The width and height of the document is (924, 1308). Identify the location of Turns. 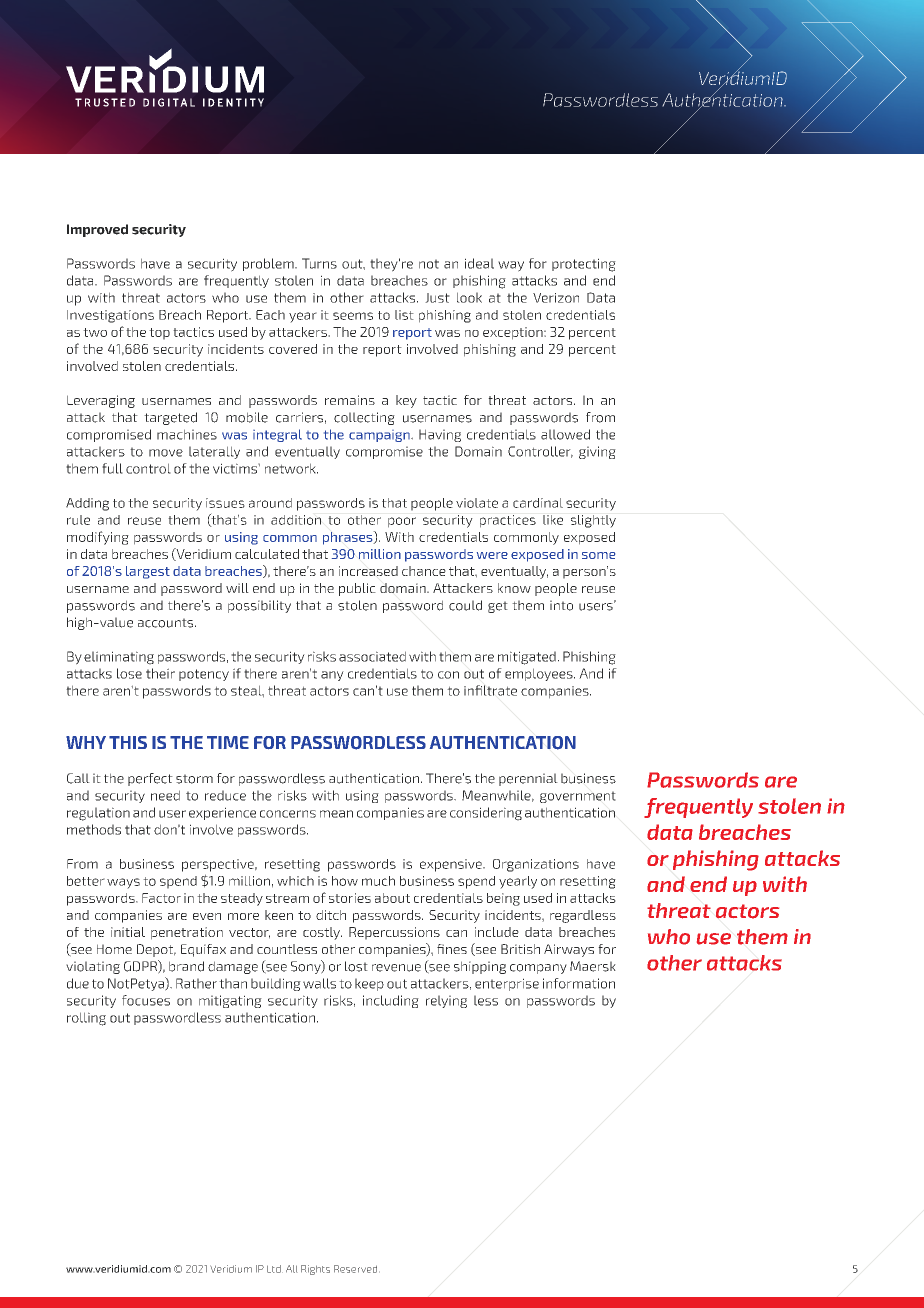
(319, 263).
